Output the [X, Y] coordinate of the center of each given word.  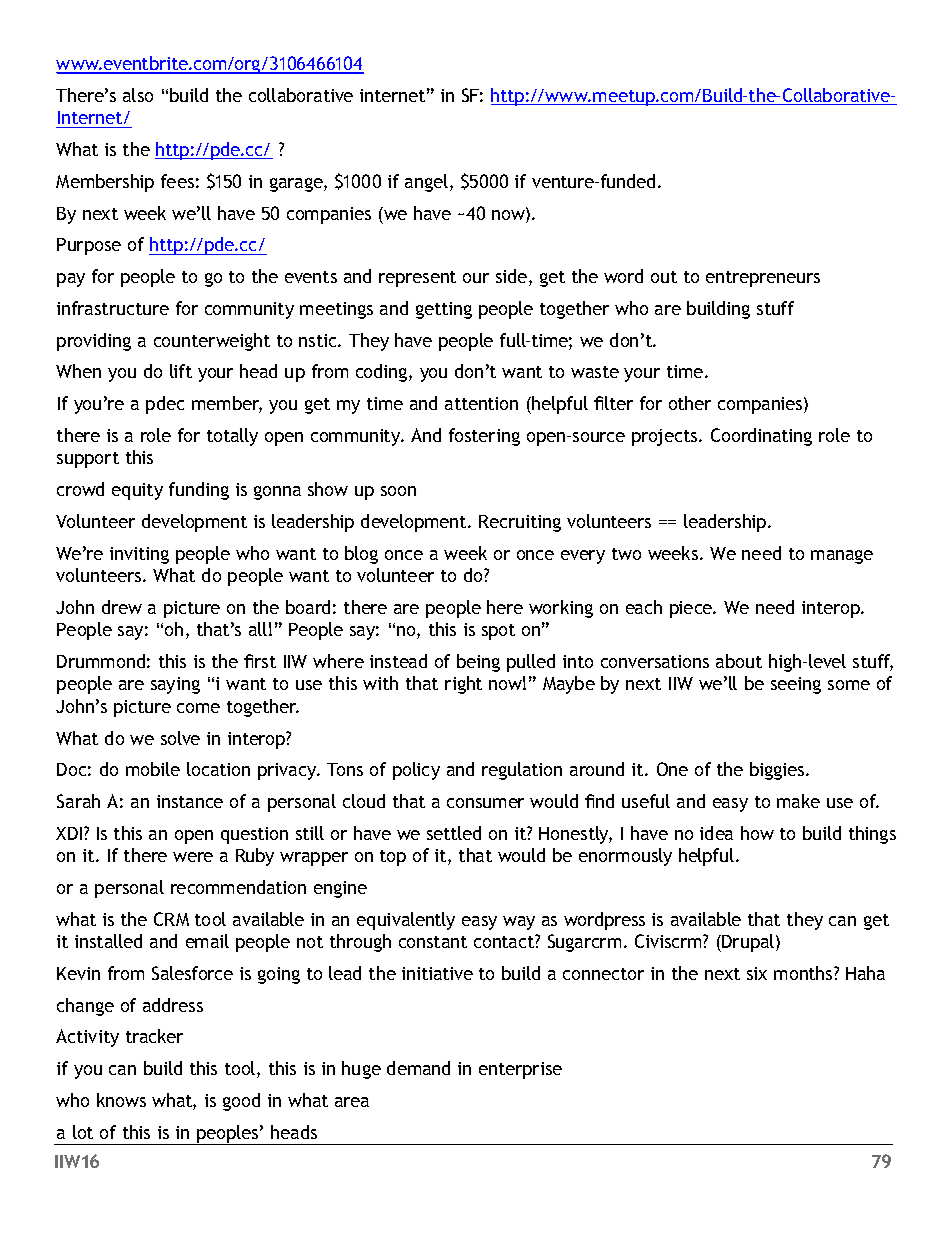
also [138, 95]
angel [426, 183]
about [739, 661]
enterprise [520, 1070]
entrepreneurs [763, 279]
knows [121, 1100]
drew [122, 607]
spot [498, 632]
